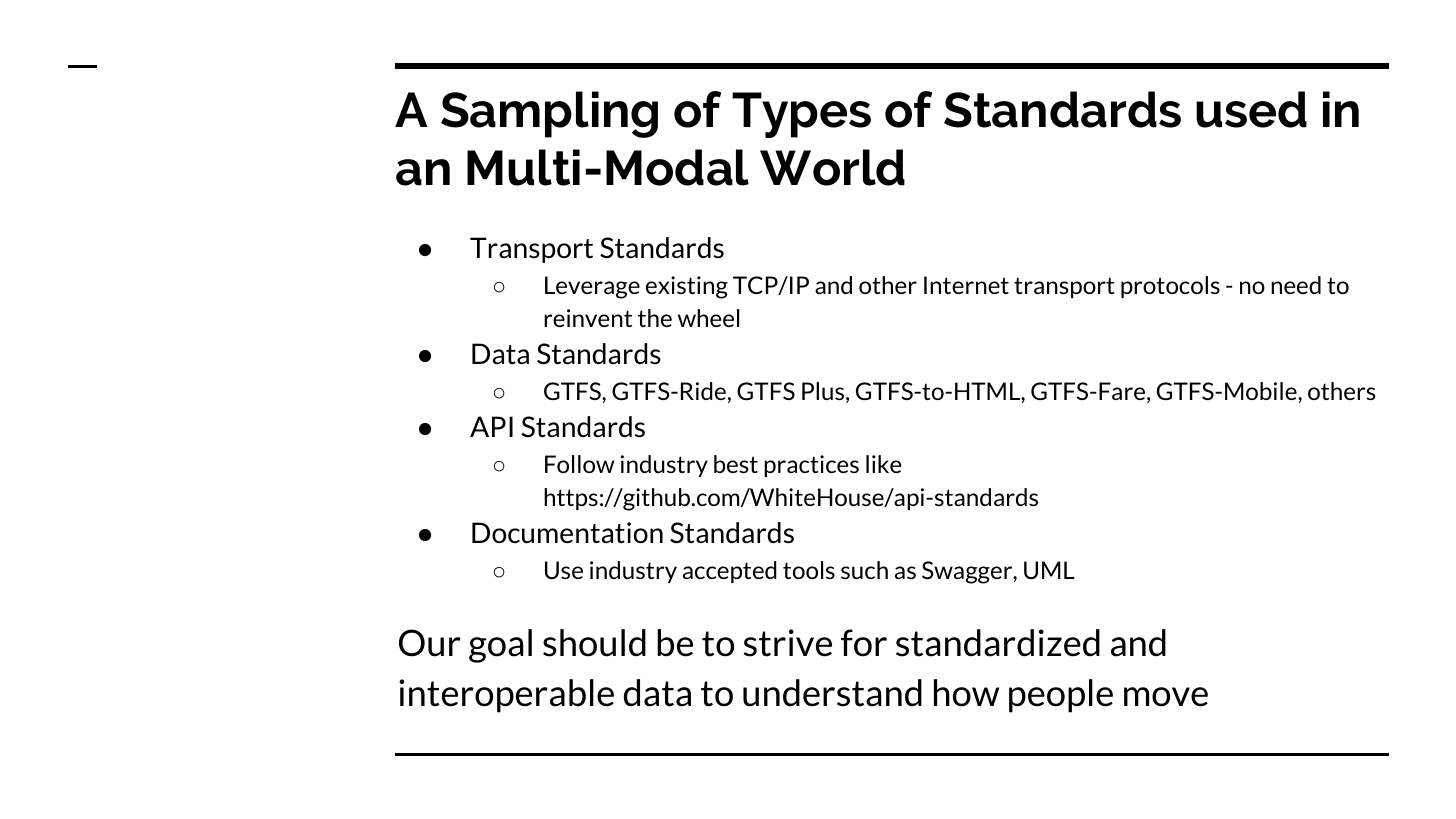 Image resolution: width=1456 pixels, height=819 pixels. What do you see at coordinates (966, 285) in the screenshot?
I see `Internet` at bounding box center [966, 285].
